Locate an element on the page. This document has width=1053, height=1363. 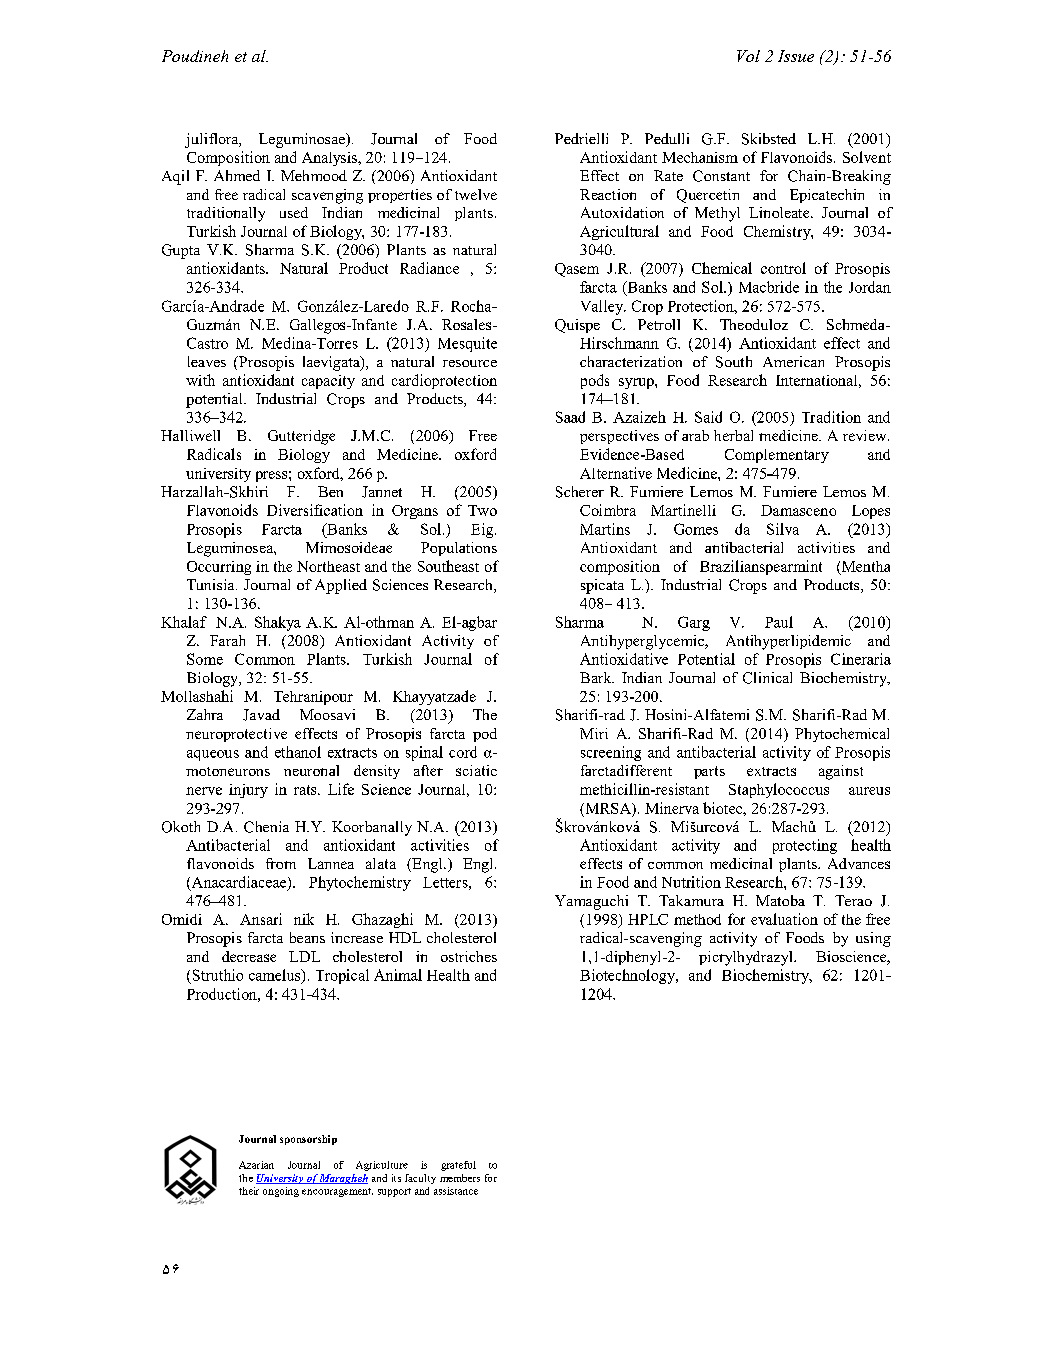
members is located at coordinates (460, 1178).
